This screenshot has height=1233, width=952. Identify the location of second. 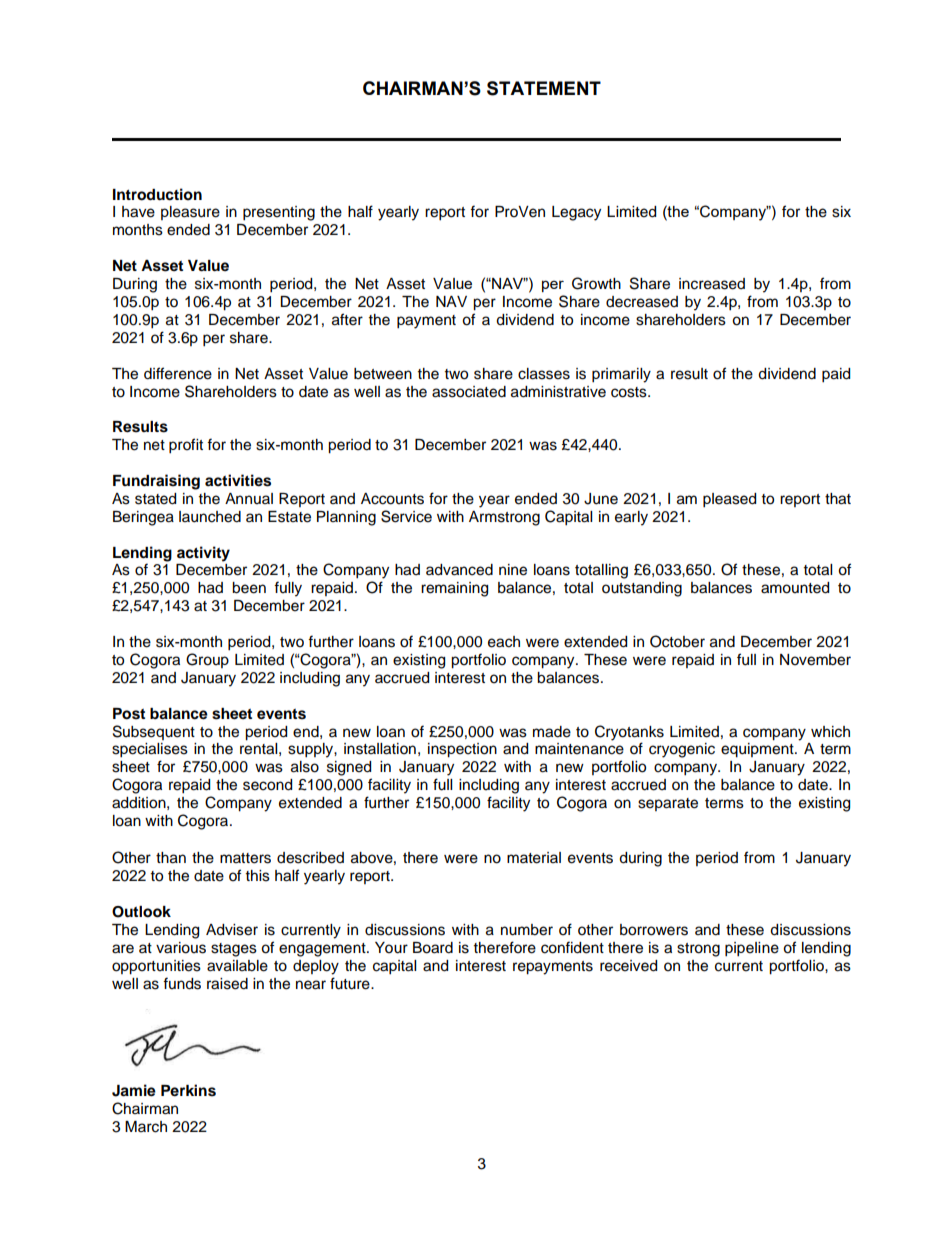
(267, 785).
